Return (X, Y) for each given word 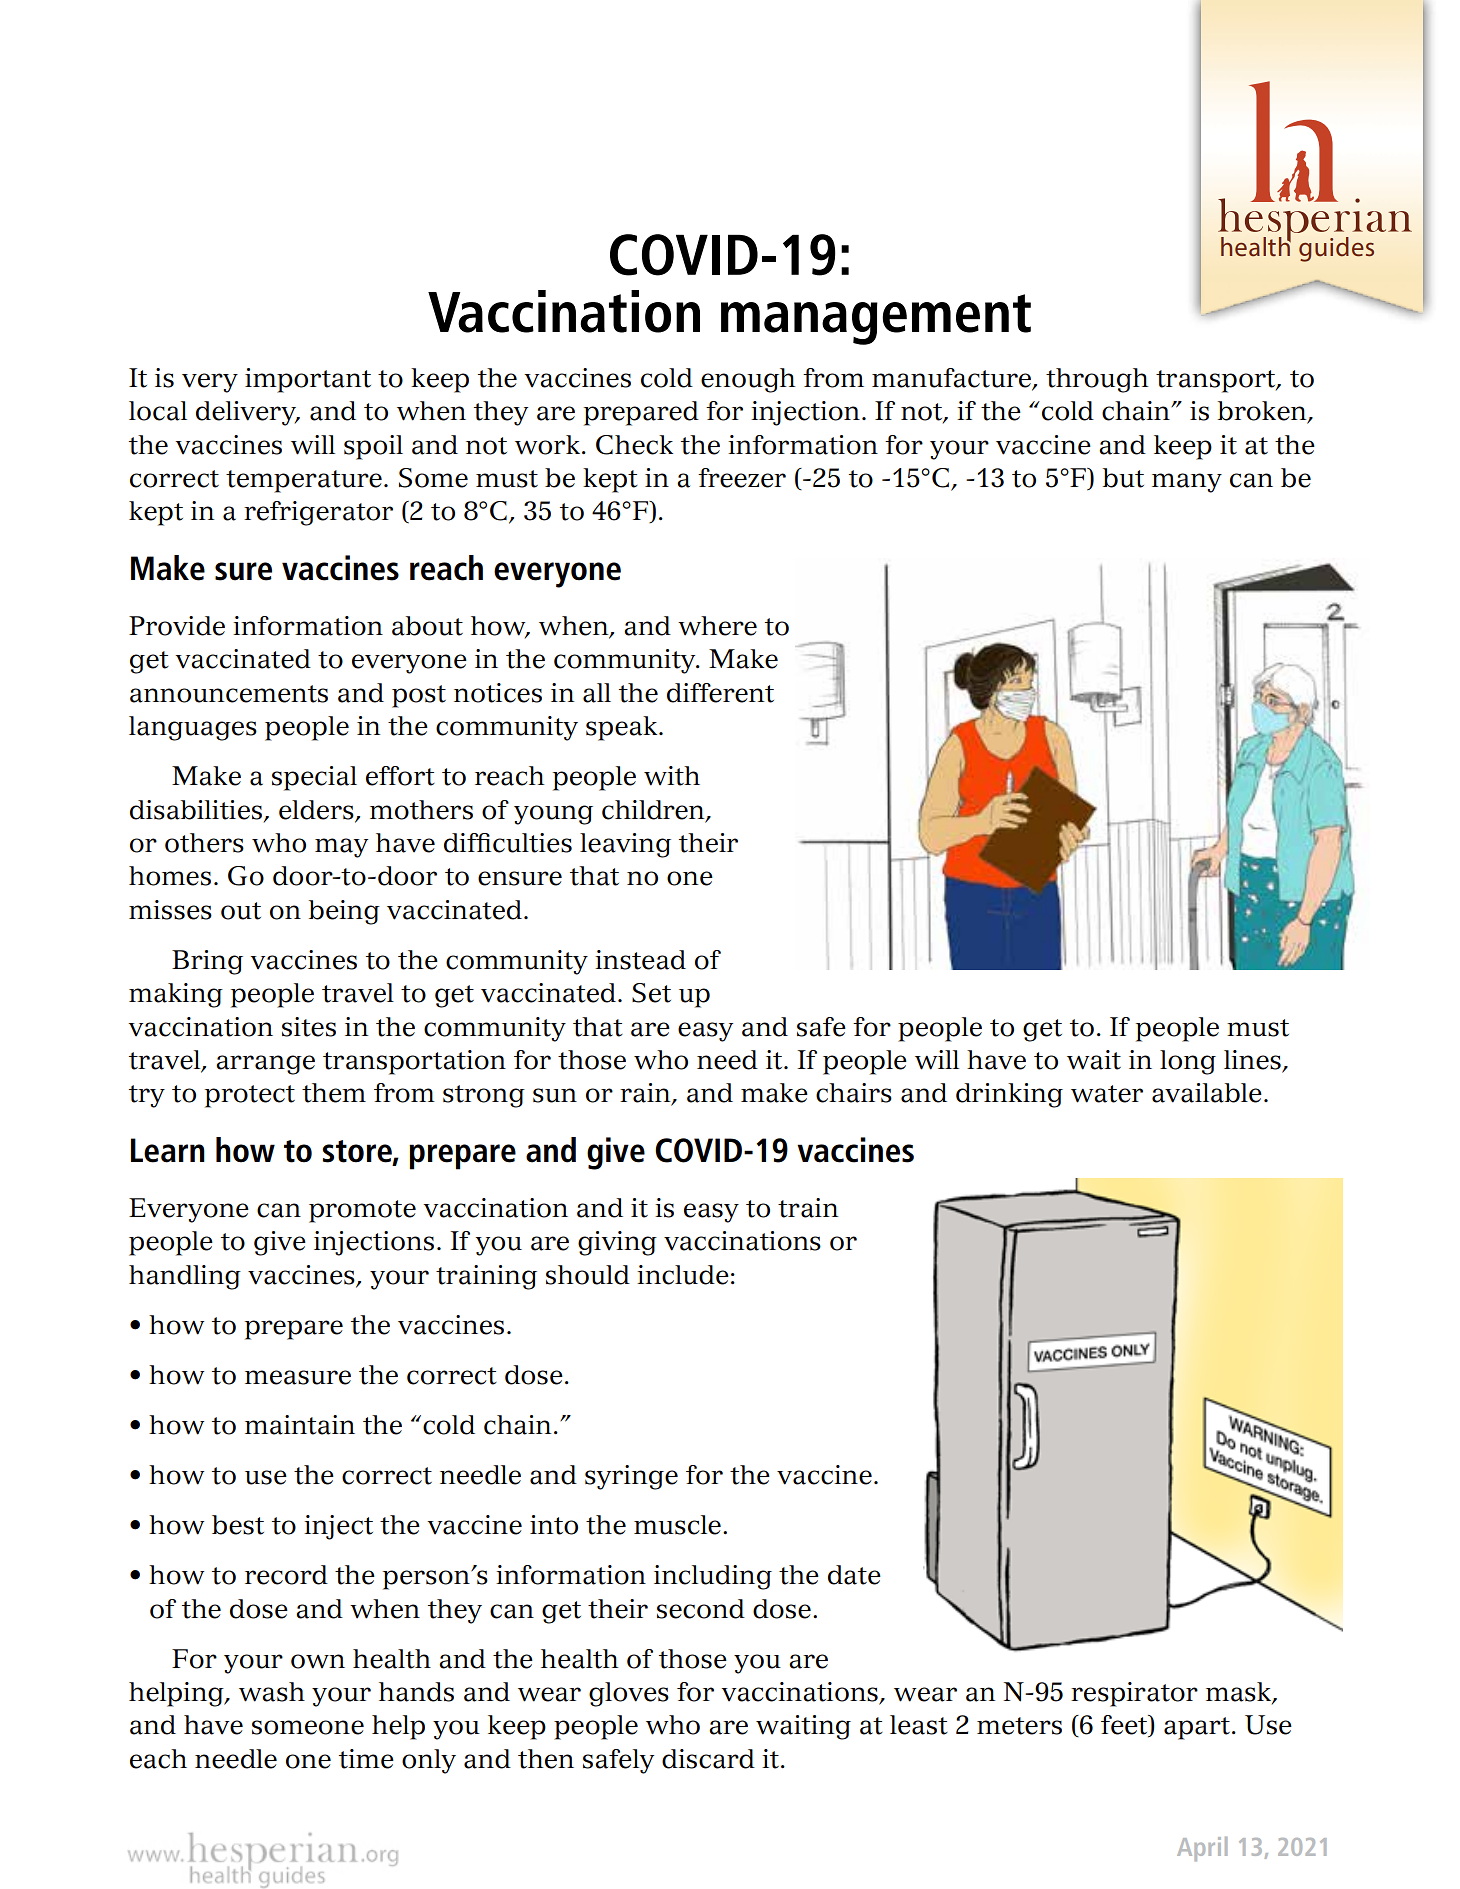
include (683, 1275)
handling (185, 1277)
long (1188, 1062)
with (672, 776)
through (1097, 380)
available (1207, 1093)
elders (317, 810)
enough (748, 380)
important (308, 380)
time (366, 1759)
